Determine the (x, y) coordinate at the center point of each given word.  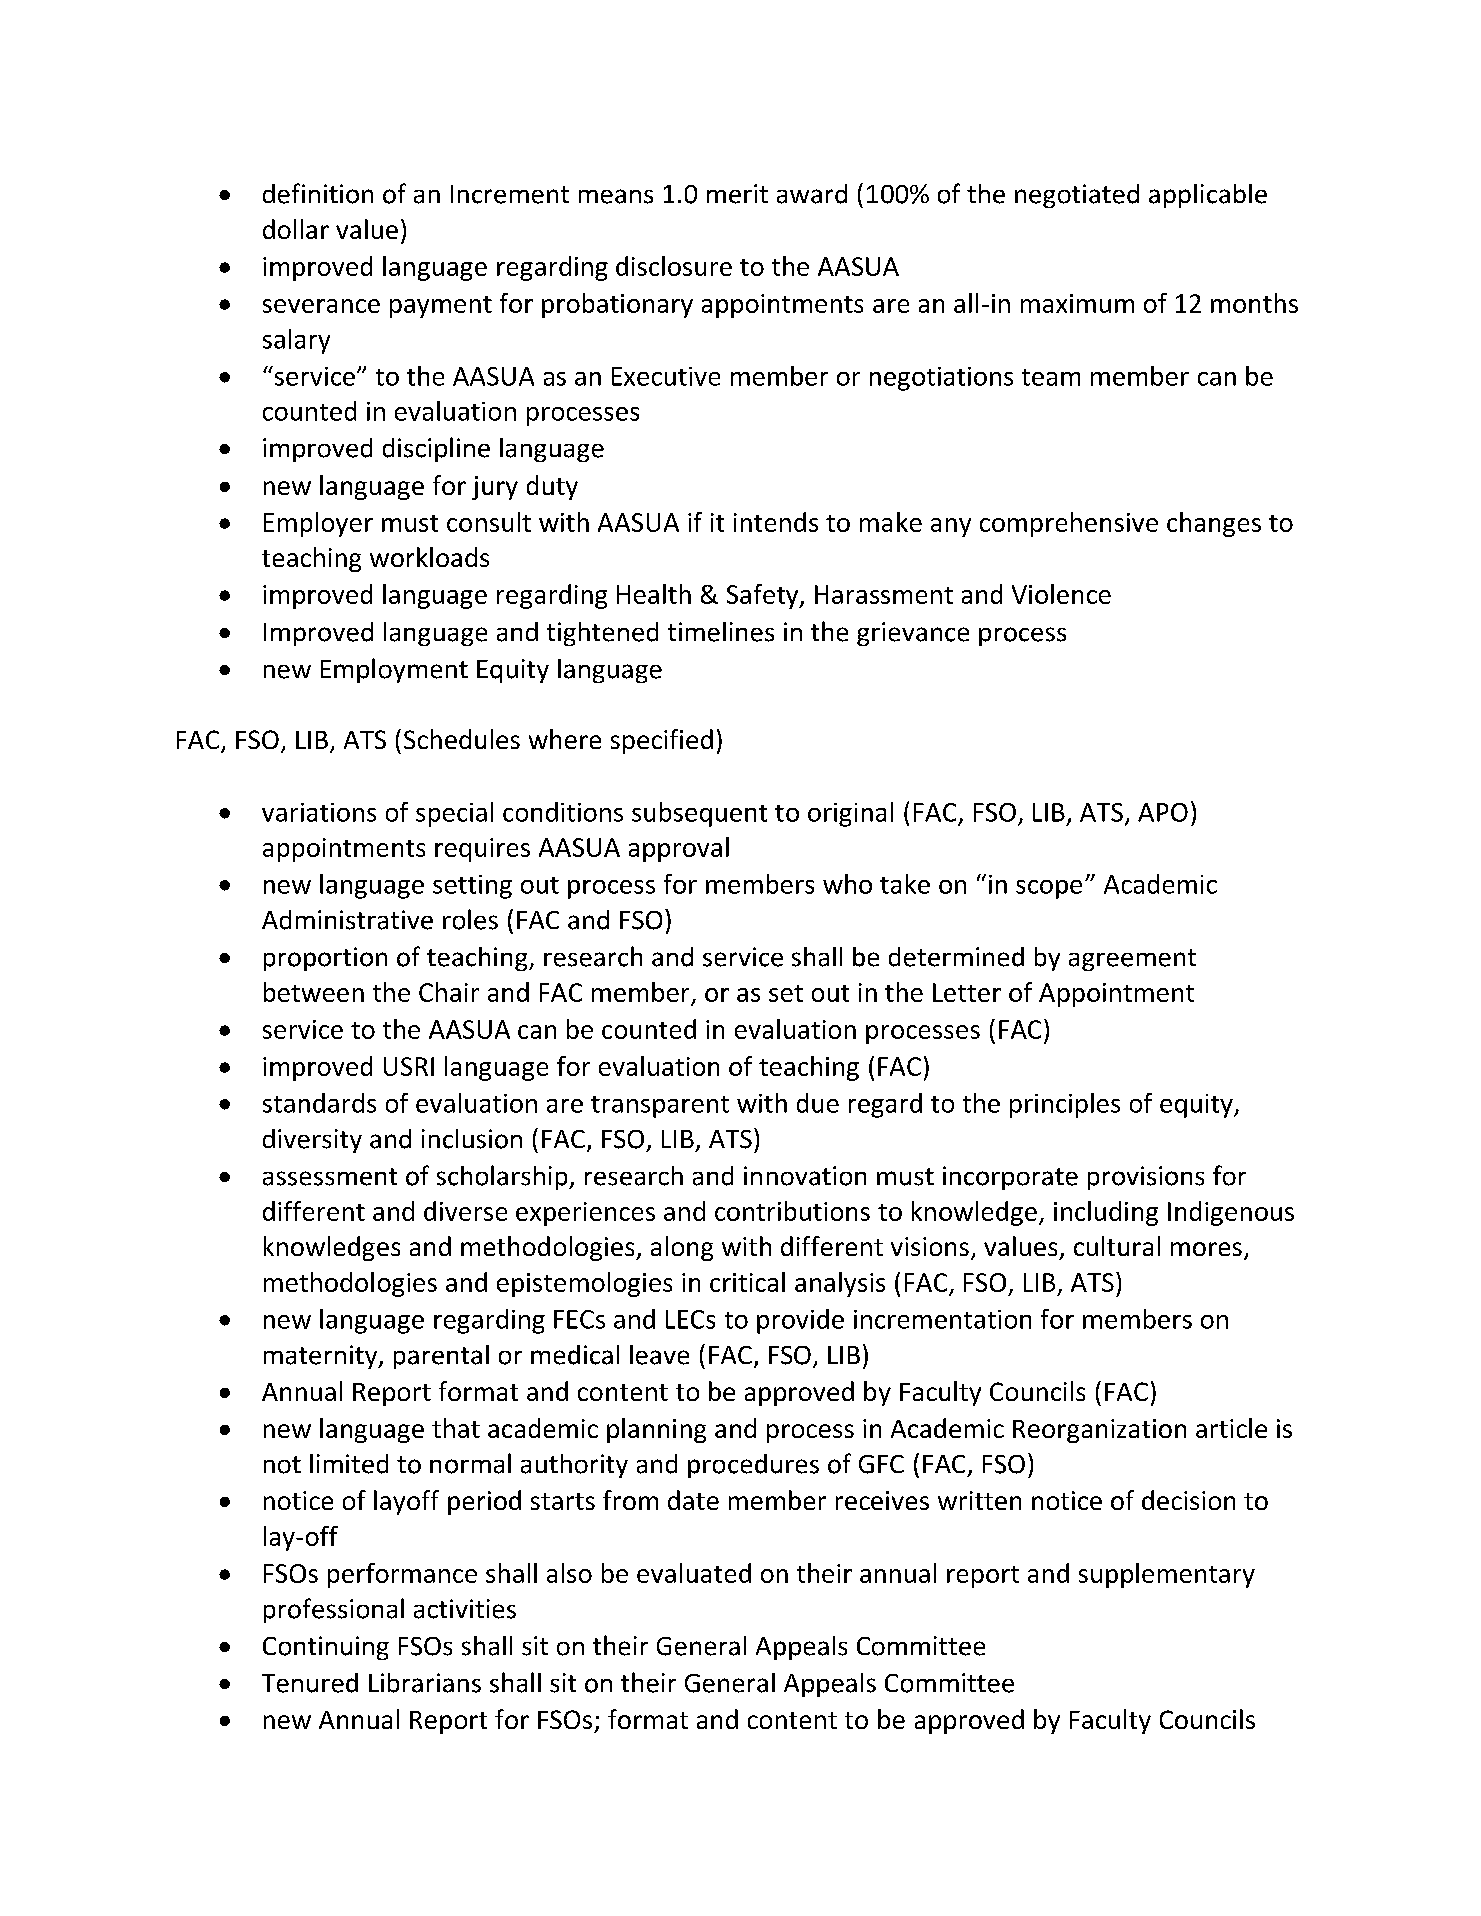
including (1106, 1213)
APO (1163, 812)
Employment (394, 670)
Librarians (425, 1683)
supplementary (1167, 1575)
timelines (721, 632)
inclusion (472, 1139)
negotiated (1077, 196)
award (812, 194)
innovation (805, 1176)
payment (441, 307)
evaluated (694, 1573)
